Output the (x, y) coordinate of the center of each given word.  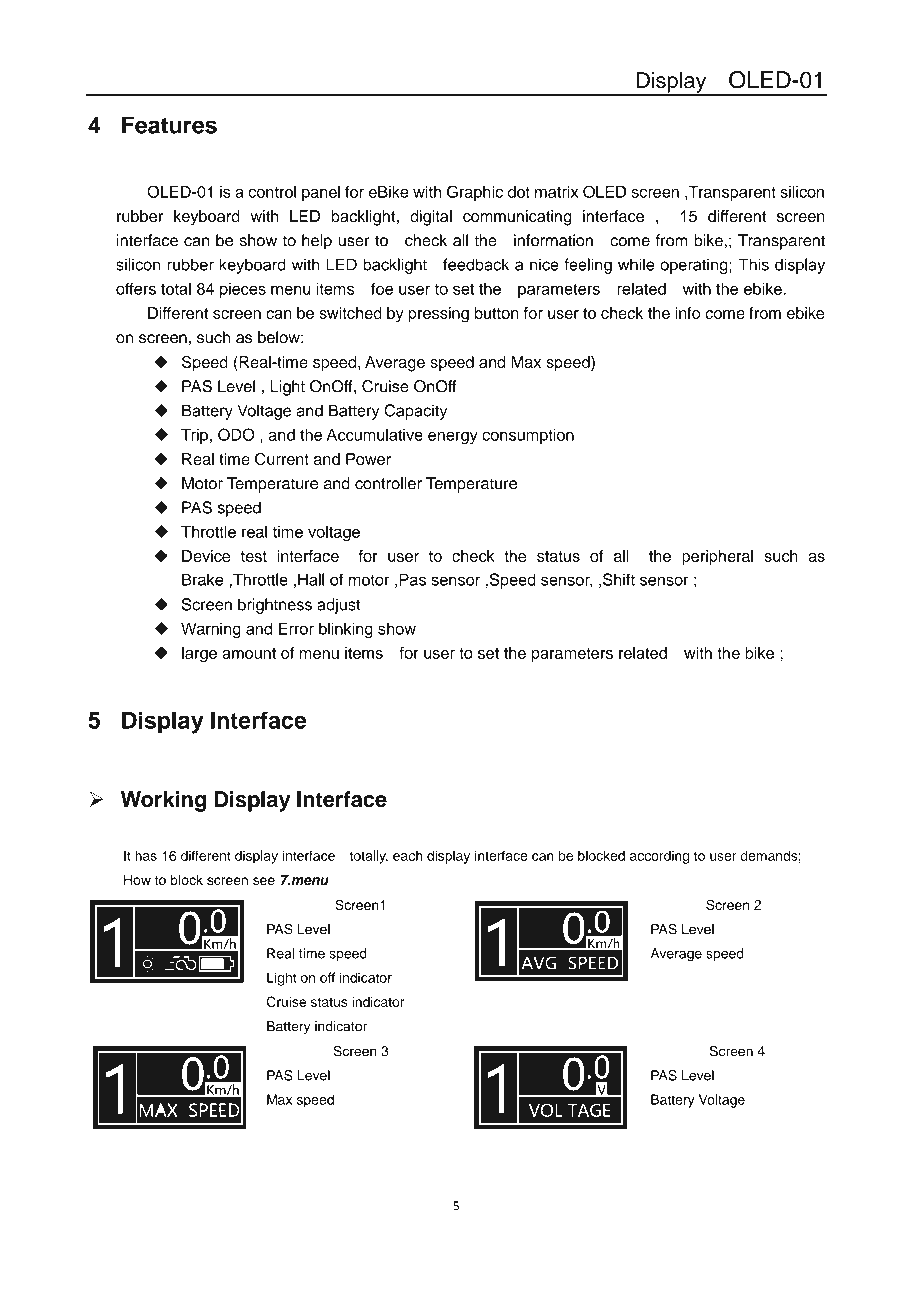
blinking (346, 630)
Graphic (475, 193)
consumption (528, 436)
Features (169, 125)
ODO (236, 434)
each (408, 855)
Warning (211, 630)
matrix (556, 192)
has (146, 855)
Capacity (415, 412)
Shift (619, 579)
